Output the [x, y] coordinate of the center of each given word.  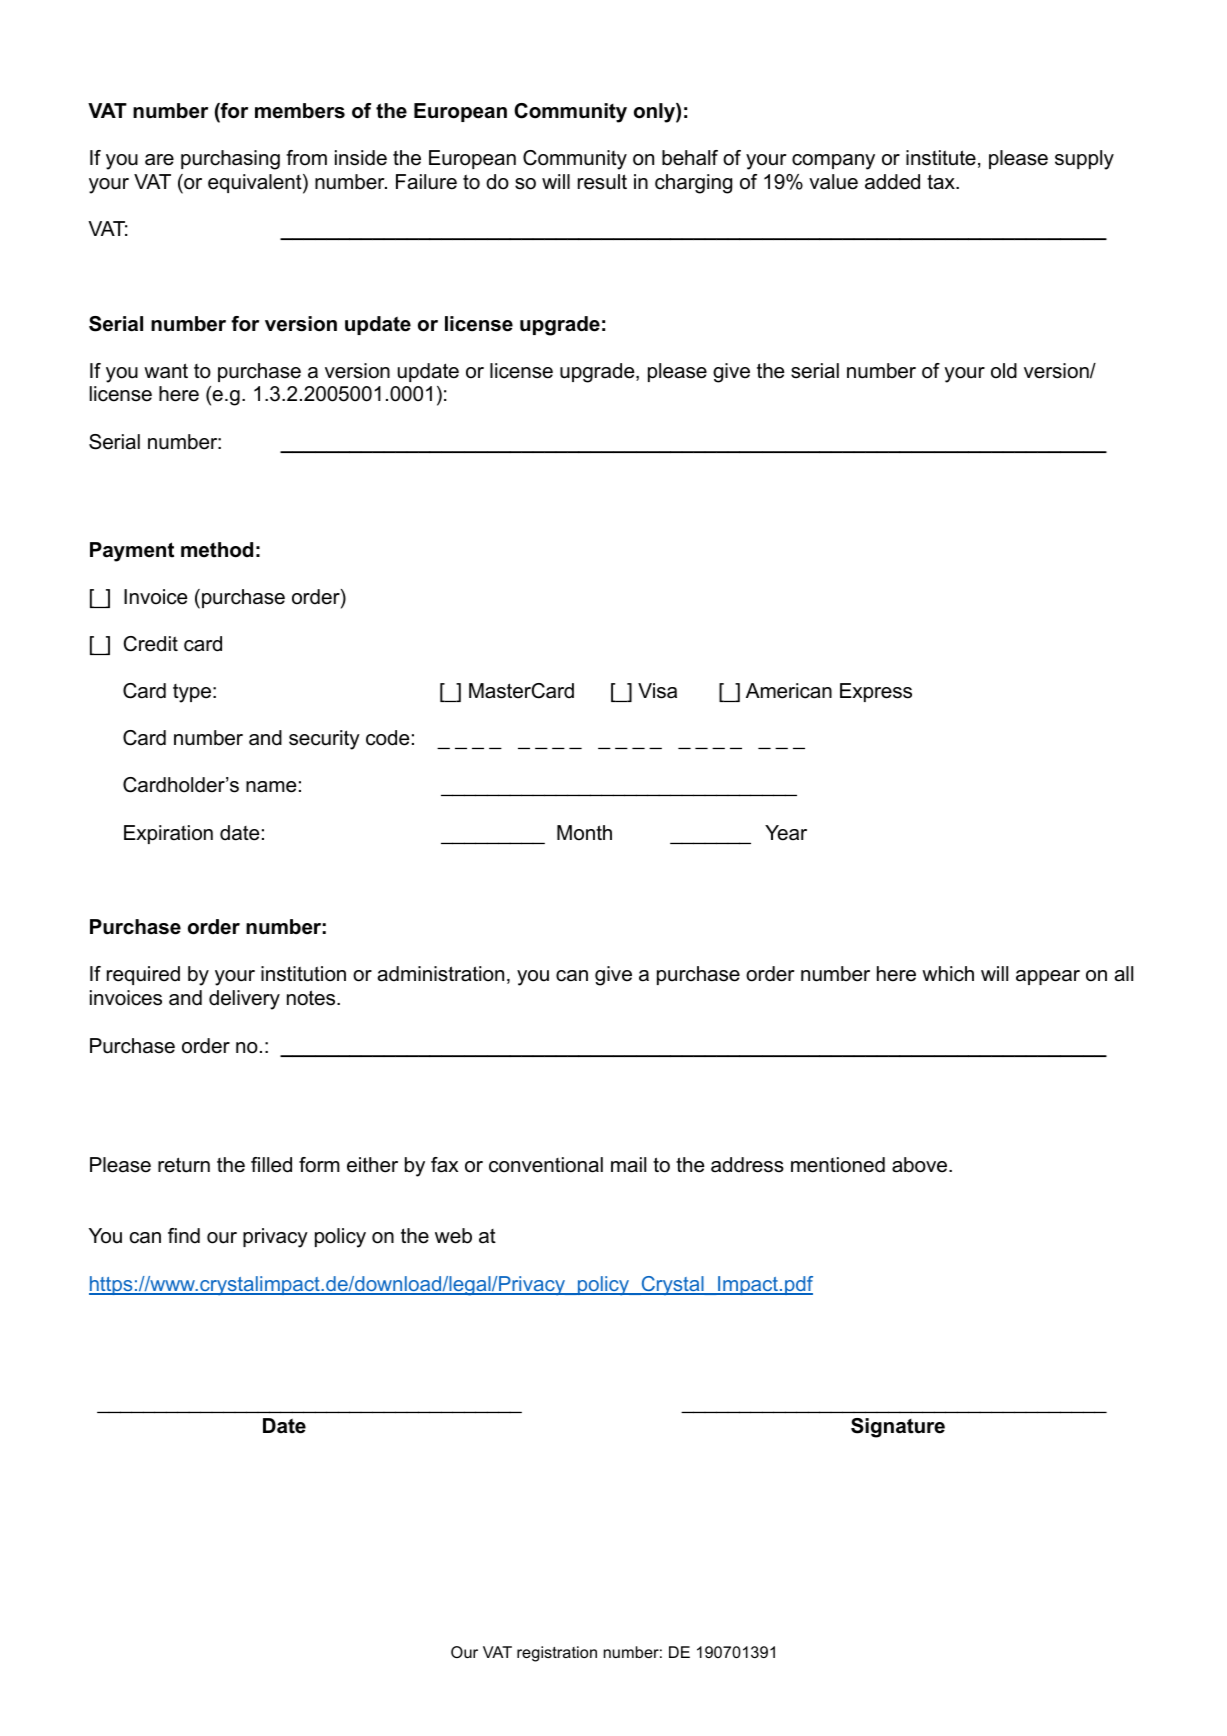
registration [557, 1654]
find [184, 1236]
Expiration [168, 834]
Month [584, 833]
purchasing [230, 160]
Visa [657, 691]
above [921, 1165]
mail [628, 1165]
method [217, 550]
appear [1048, 977]
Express [876, 692]
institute [941, 158]
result [602, 182]
